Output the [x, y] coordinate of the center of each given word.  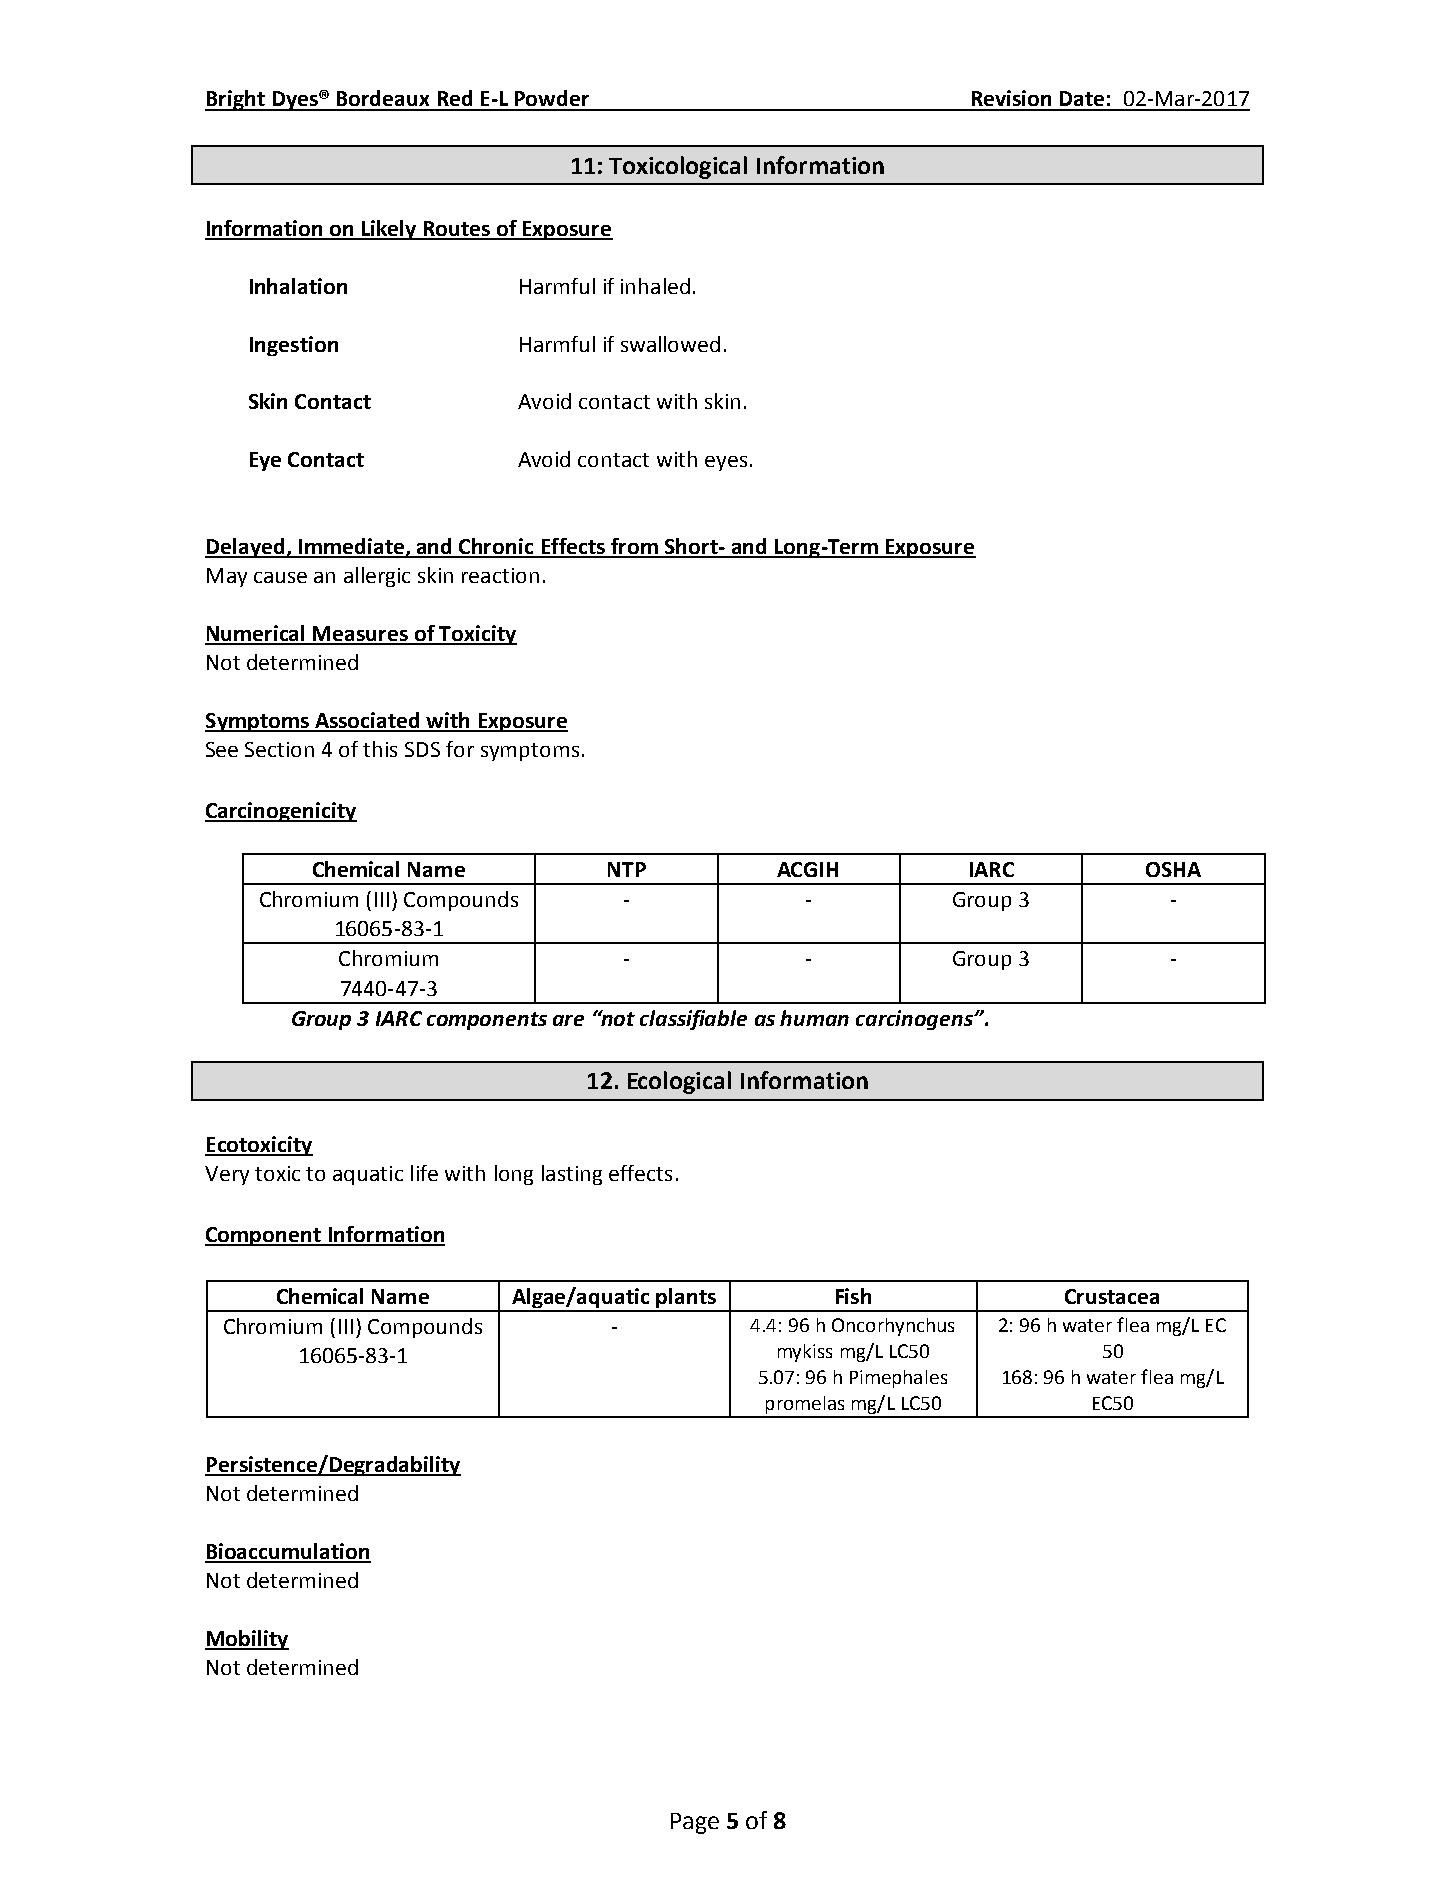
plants [686, 1299]
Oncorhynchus [893, 1327]
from [634, 547]
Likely [389, 230]
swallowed [670, 344]
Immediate [351, 547]
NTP [627, 869]
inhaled [655, 286]
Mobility [247, 1640]
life [424, 1173]
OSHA [1173, 869]
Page [695, 1823]
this [380, 749]
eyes [726, 463]
